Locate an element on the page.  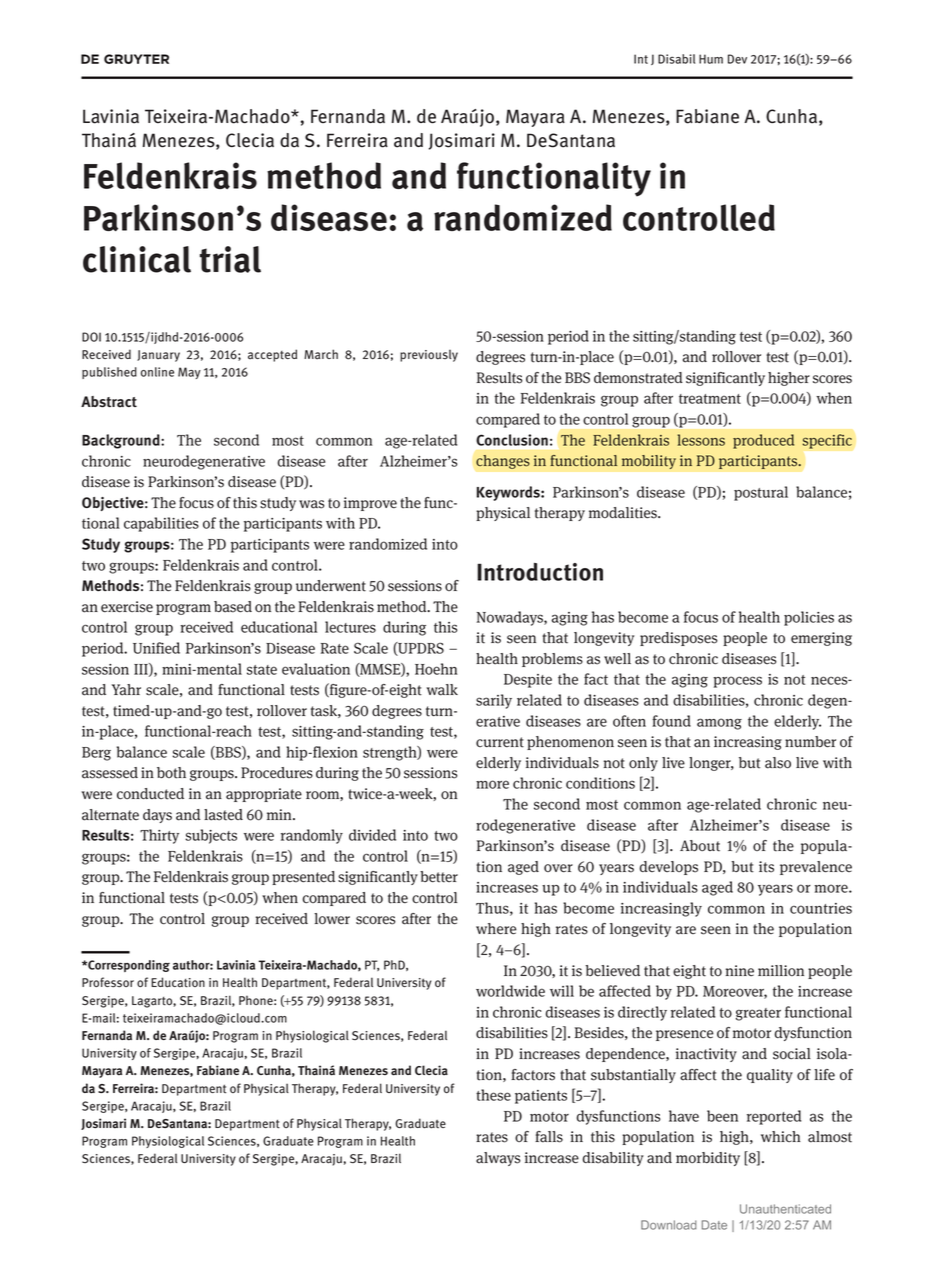
where is located at coordinates (496, 929).
